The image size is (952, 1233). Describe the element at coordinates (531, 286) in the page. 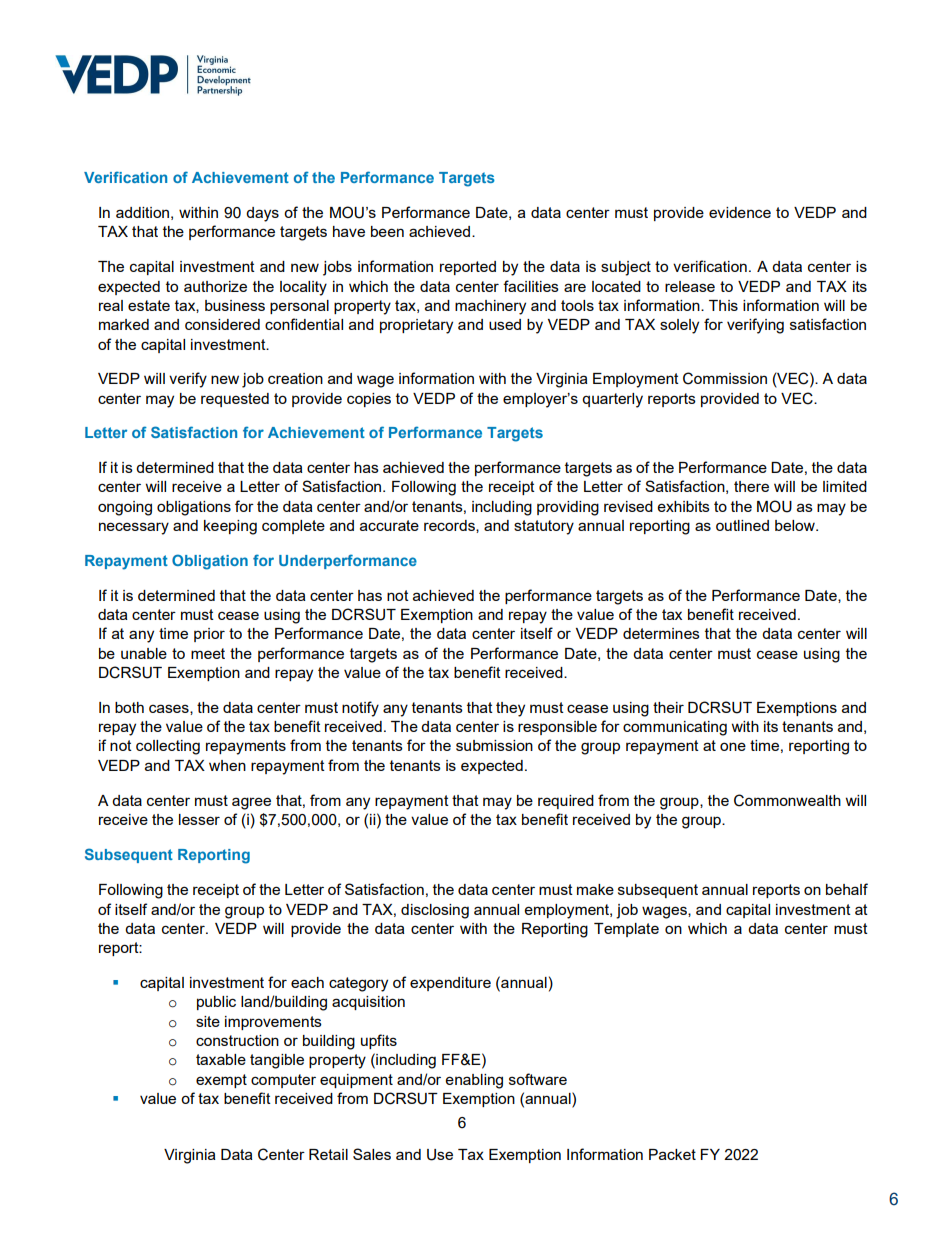

I see `facilities` at that location.
